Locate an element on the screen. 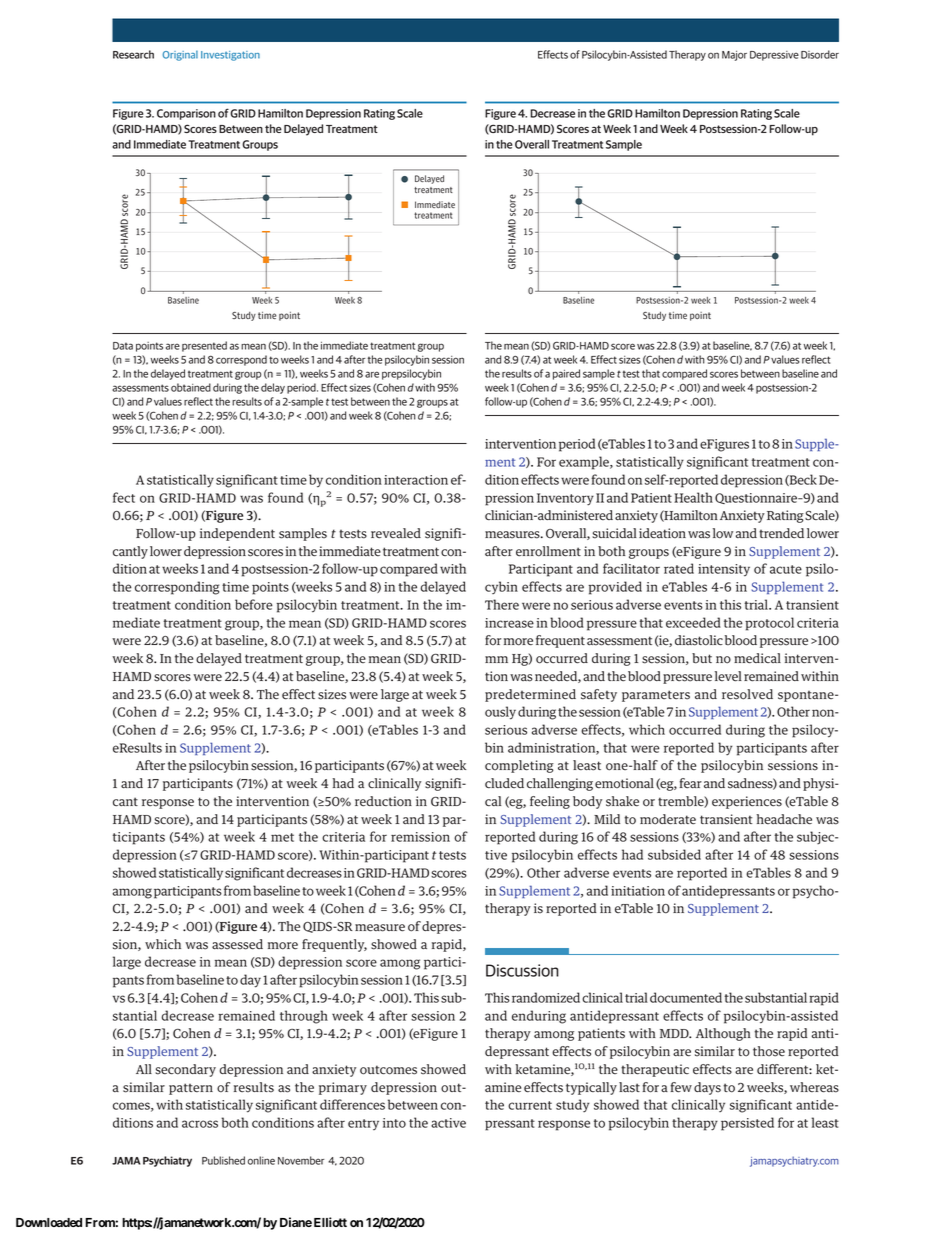 This screenshot has width=952, height=1233. Published is located at coordinates (223, 1160).
